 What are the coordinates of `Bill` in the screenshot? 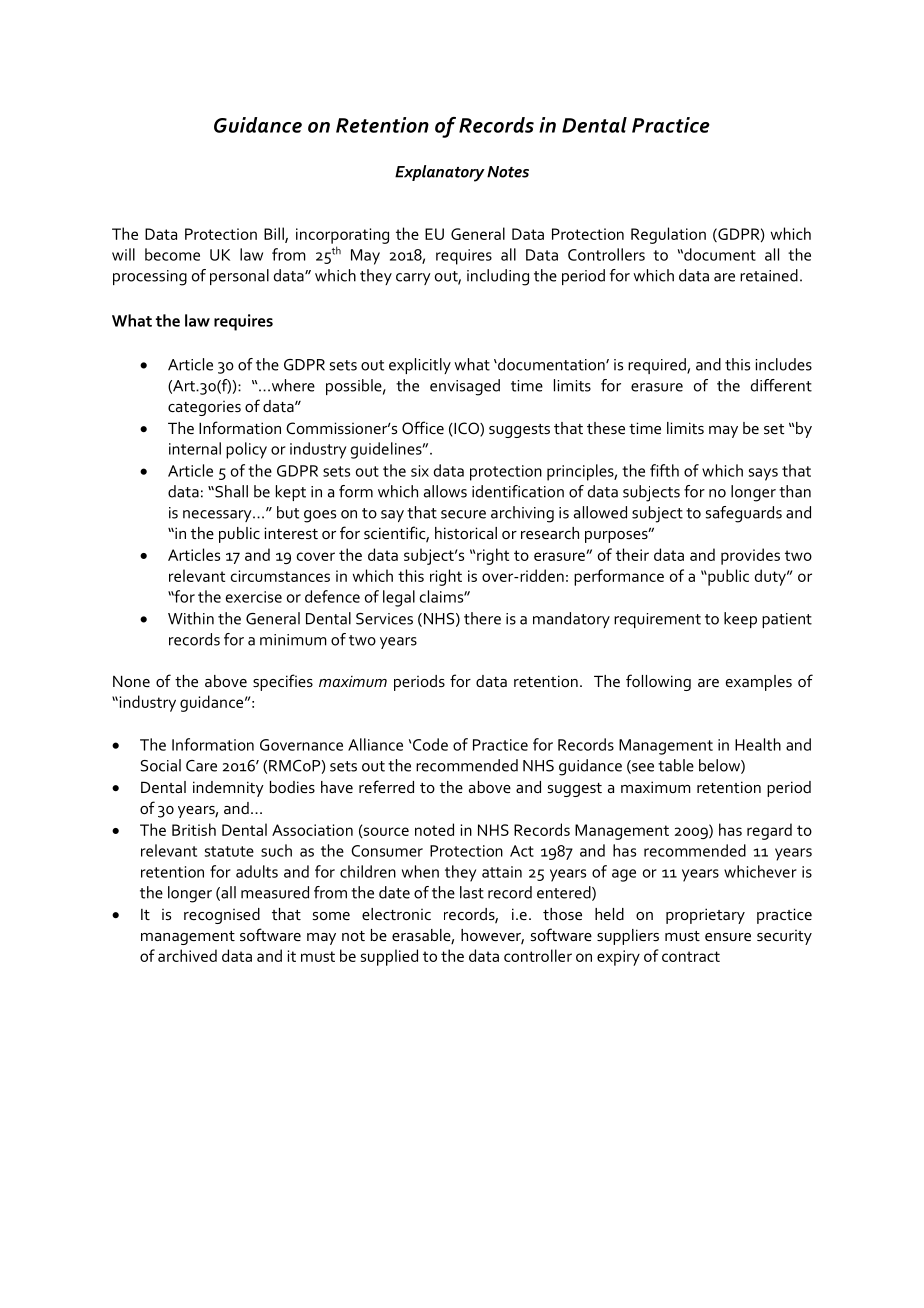 It's located at (275, 234).
